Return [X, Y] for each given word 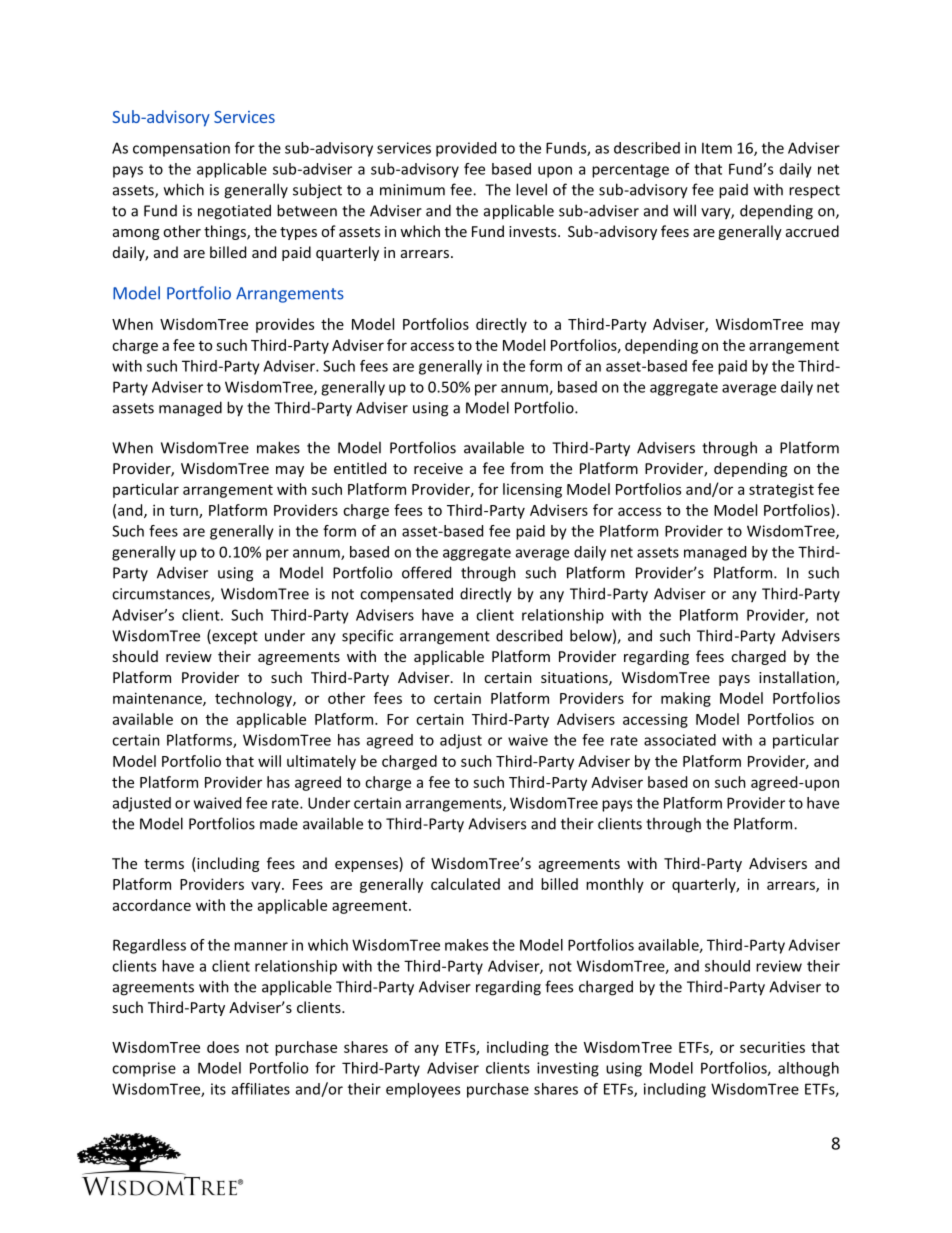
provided [466, 149]
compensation [181, 149]
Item [717, 148]
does [223, 1047]
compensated [406, 595]
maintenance [158, 699]
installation [798, 678]
